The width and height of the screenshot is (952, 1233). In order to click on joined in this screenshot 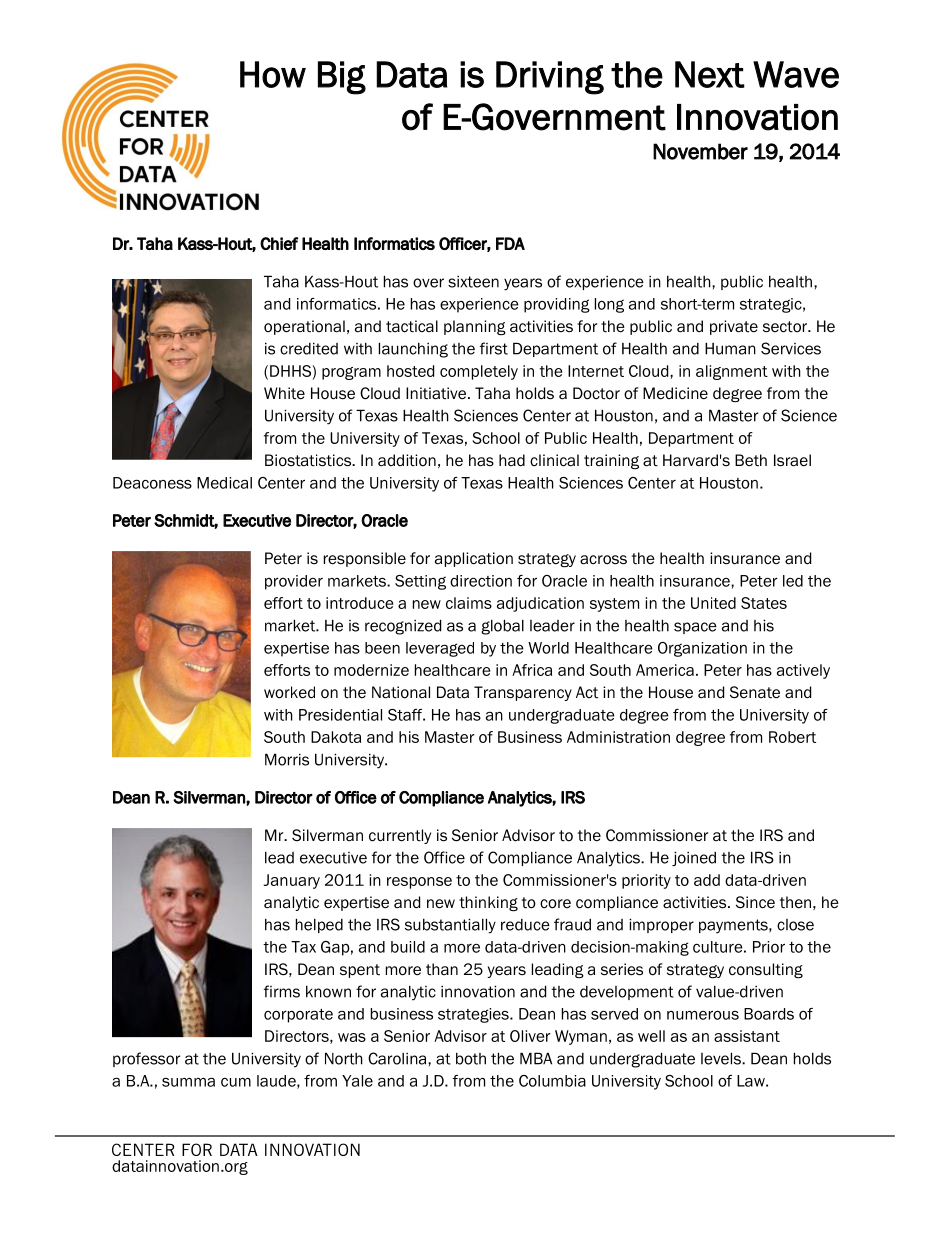, I will do `click(694, 858)`.
